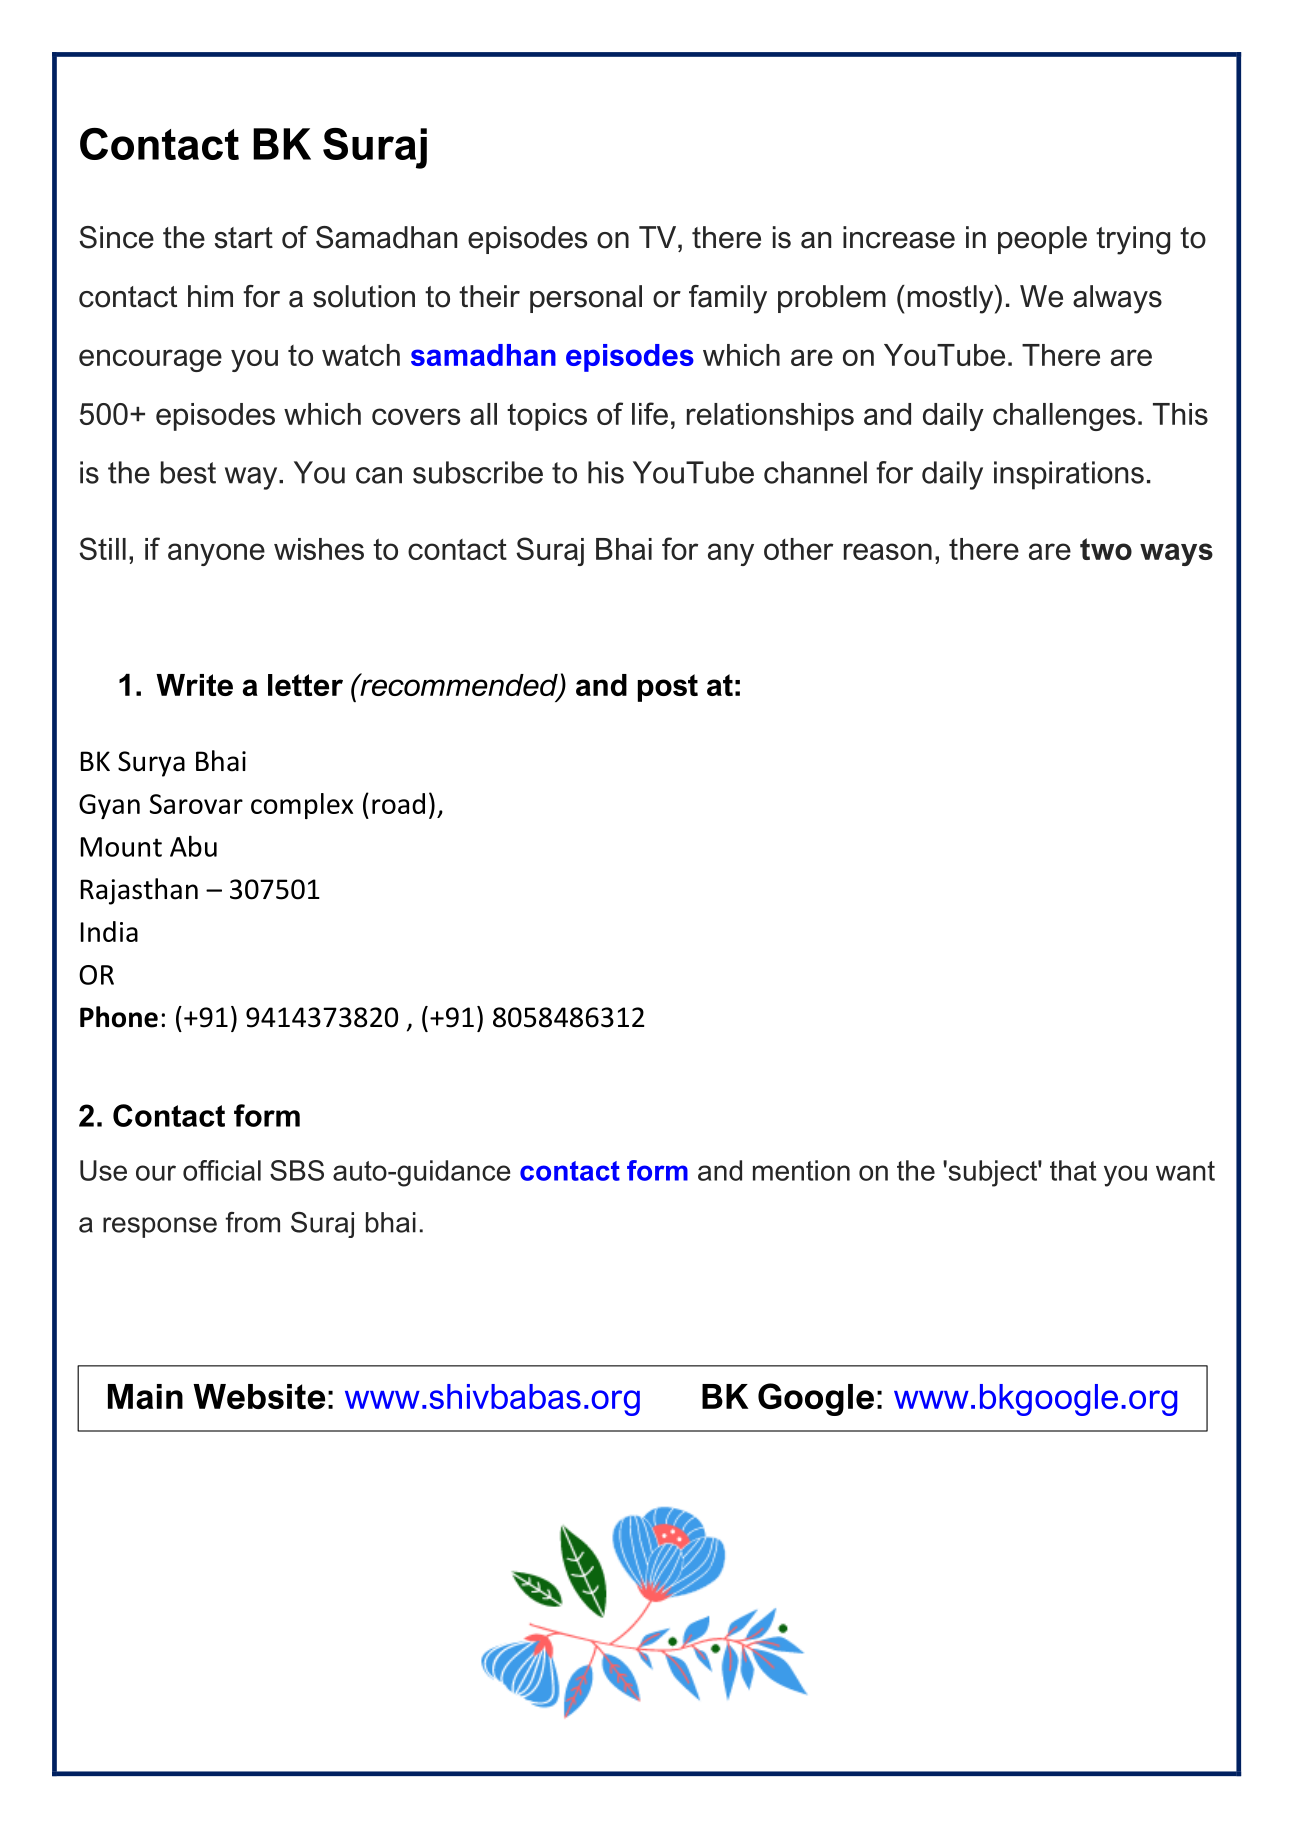 Image resolution: width=1293 pixels, height=1828 pixels. What do you see at coordinates (210, 296) in the screenshot?
I see `him` at bounding box center [210, 296].
